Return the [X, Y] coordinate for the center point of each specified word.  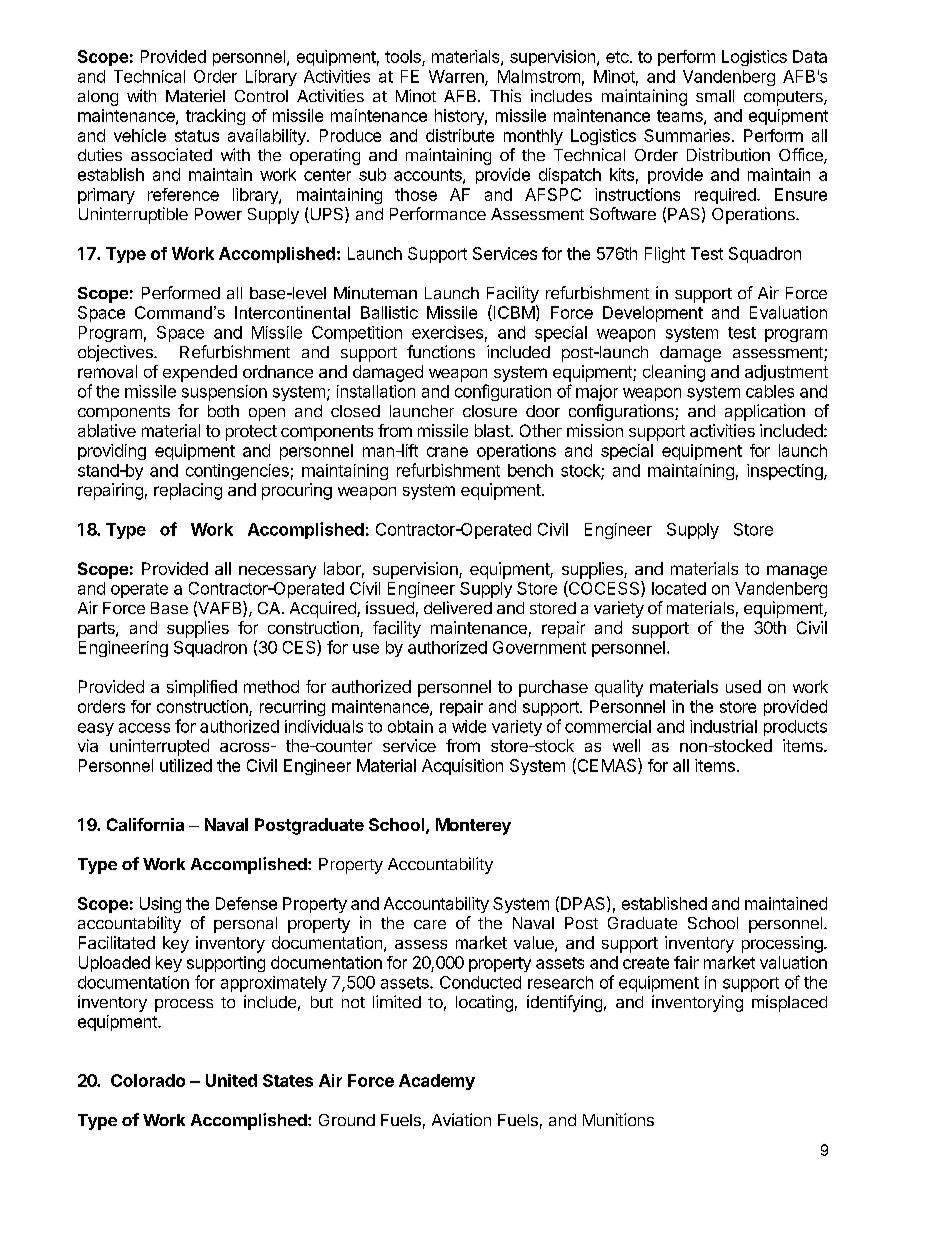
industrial [723, 726]
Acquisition [462, 767]
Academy [437, 1082]
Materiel [195, 95]
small [715, 96]
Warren [457, 77]
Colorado [148, 1080]
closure [490, 411]
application [765, 412]
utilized [186, 765]
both [223, 411]
